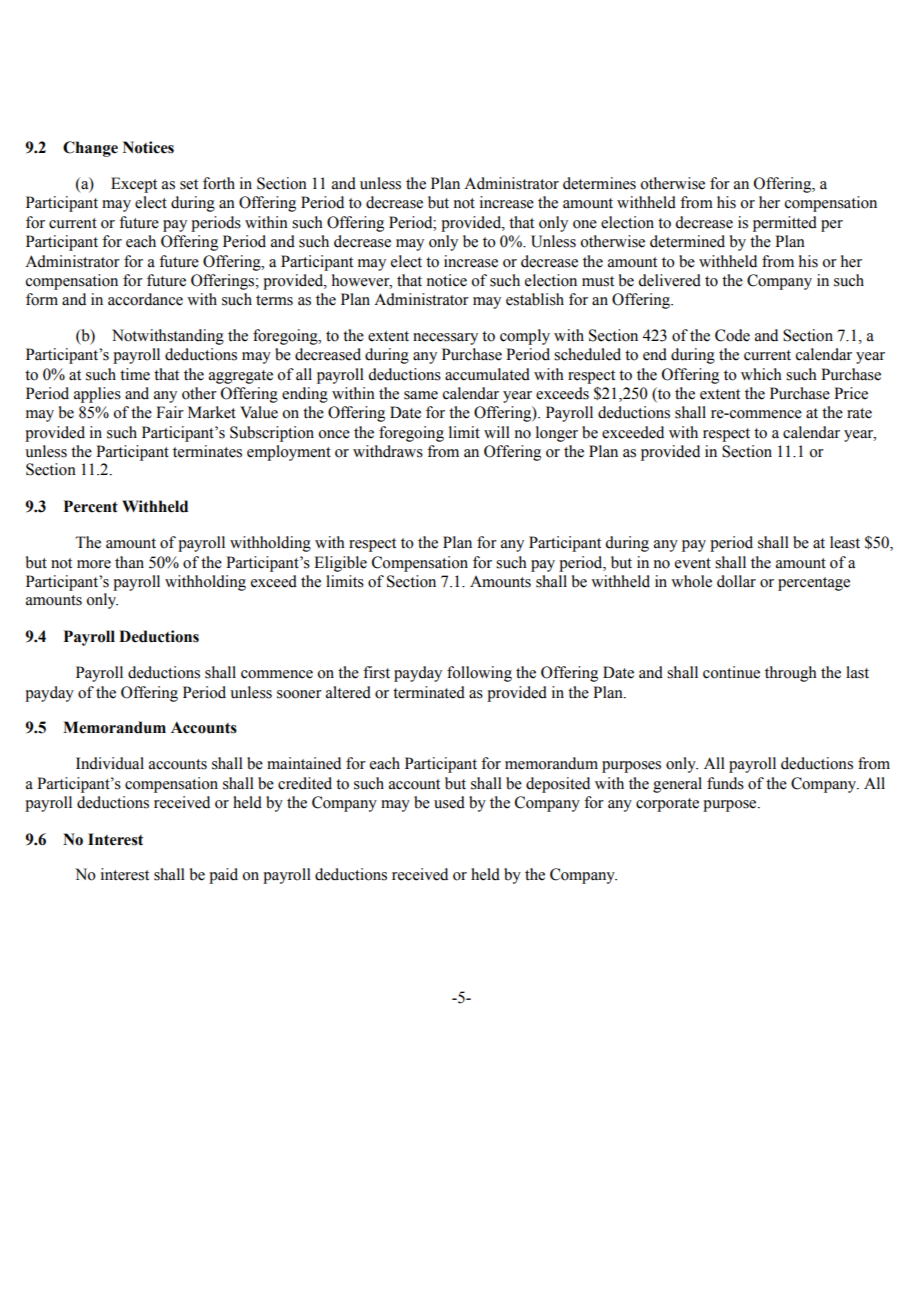 The height and width of the image is (1308, 924). I want to click on determines, so click(599, 183).
